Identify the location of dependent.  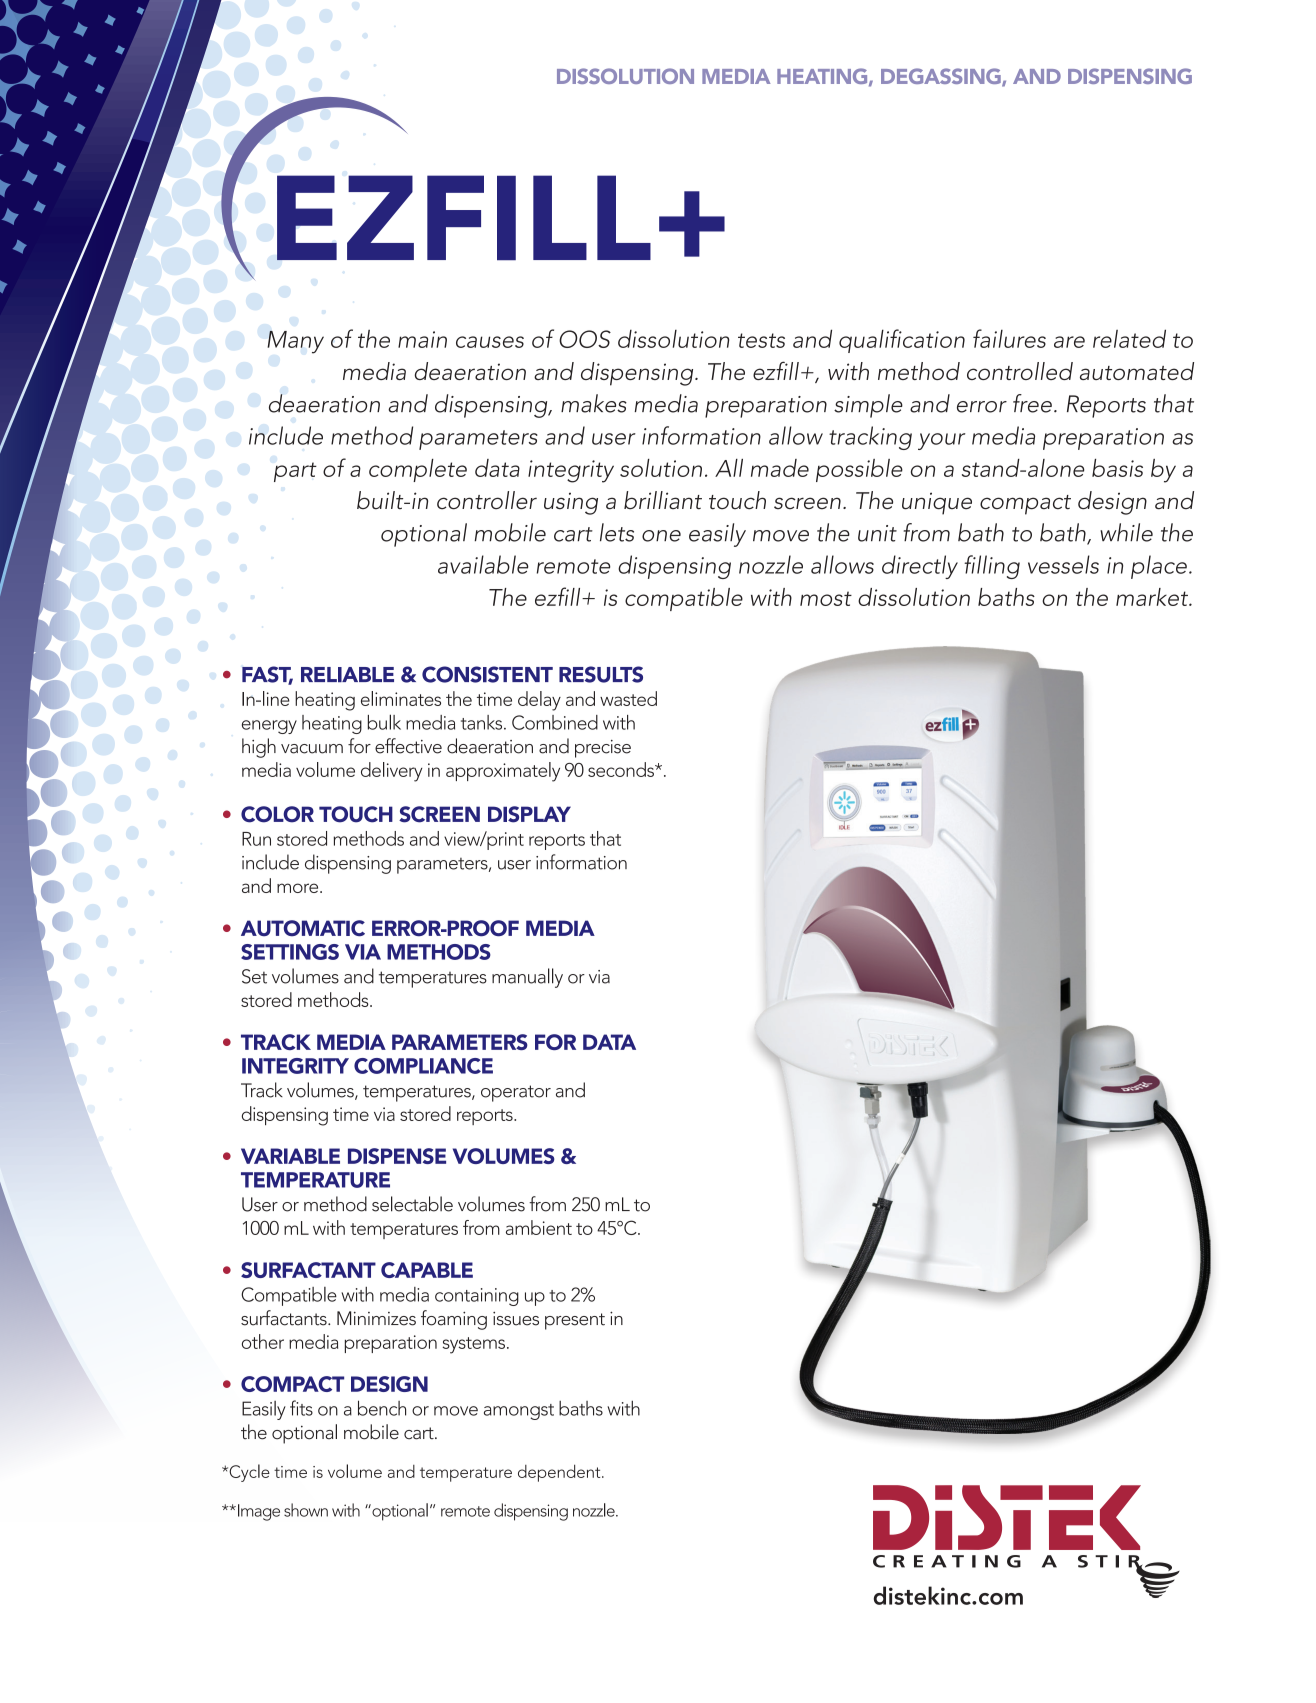
(560, 1473).
